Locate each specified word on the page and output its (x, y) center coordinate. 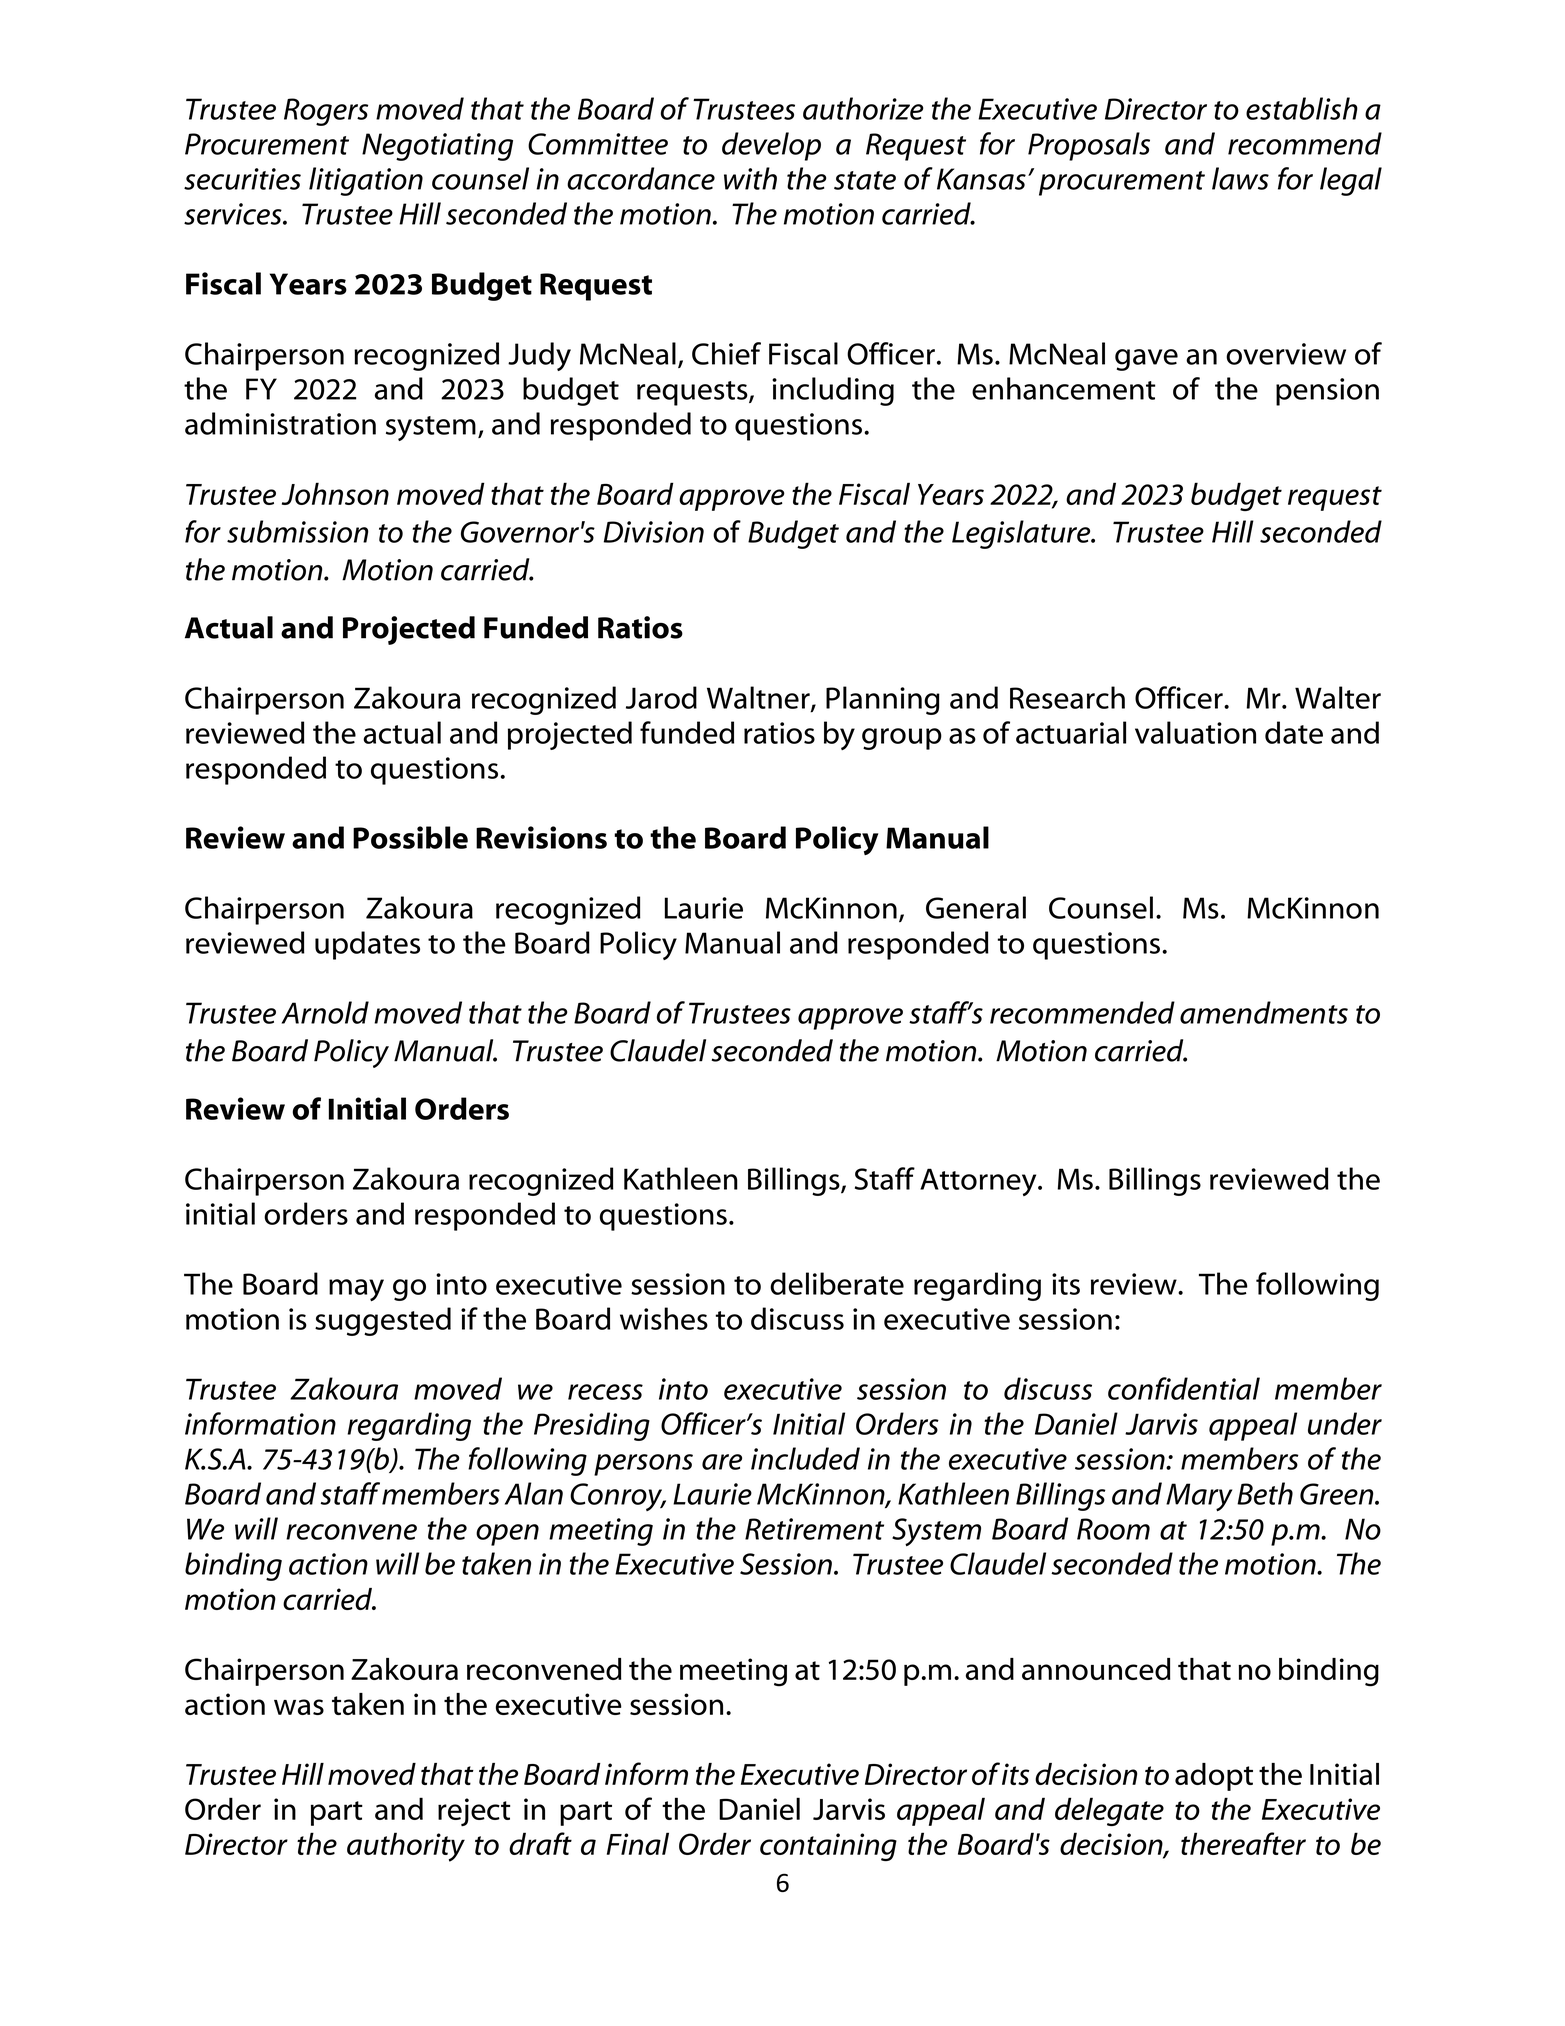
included (805, 1458)
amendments (1264, 1012)
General (976, 907)
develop (771, 146)
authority (406, 1847)
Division (654, 532)
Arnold (325, 1012)
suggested (383, 1321)
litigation (366, 181)
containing (828, 1847)
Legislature (1022, 534)
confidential (1184, 1388)
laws (1240, 178)
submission (297, 531)
